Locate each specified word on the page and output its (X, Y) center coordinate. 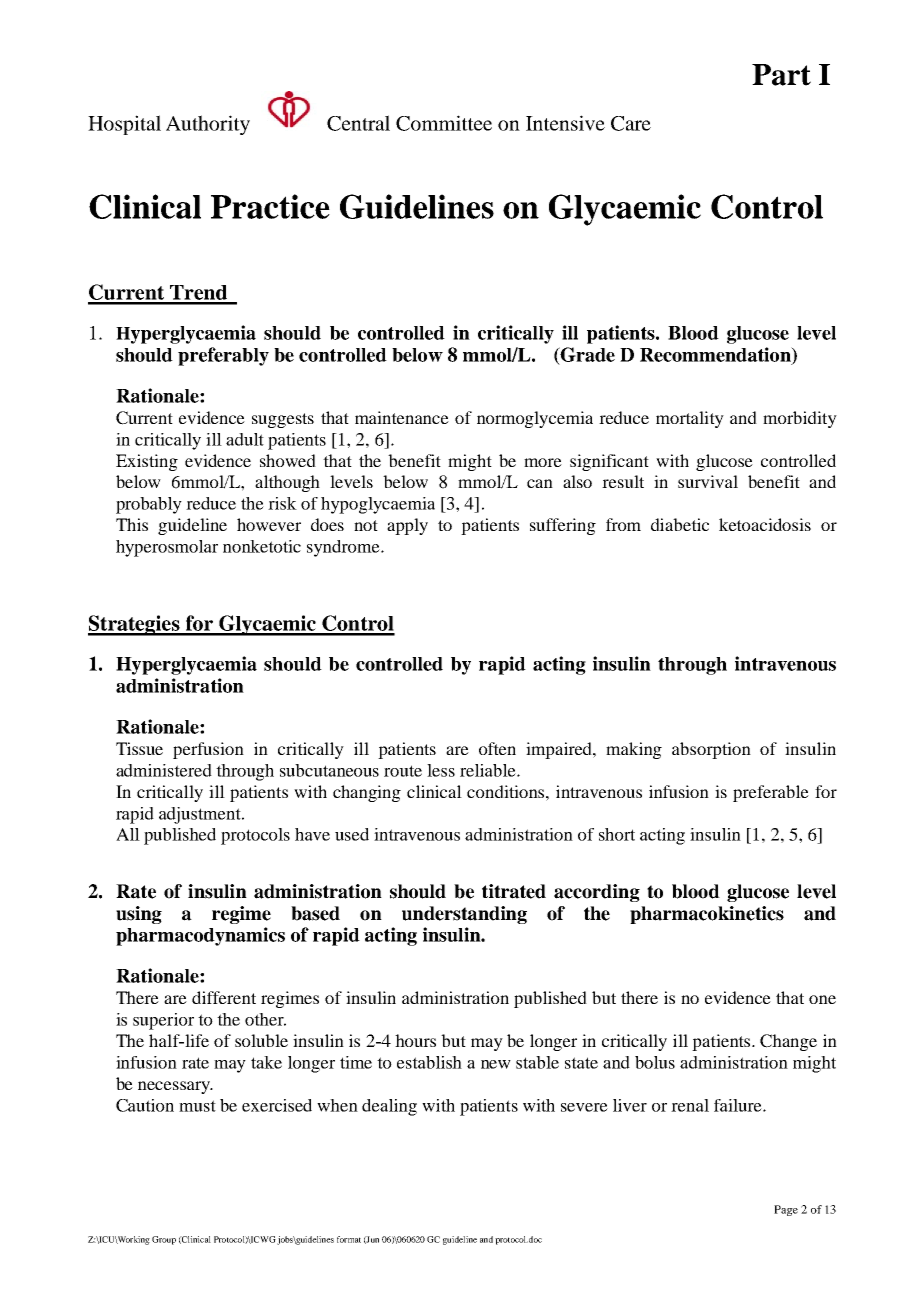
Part (781, 75)
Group (164, 1240)
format (349, 1239)
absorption (711, 750)
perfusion (208, 750)
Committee (444, 123)
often (497, 748)
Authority (208, 125)
